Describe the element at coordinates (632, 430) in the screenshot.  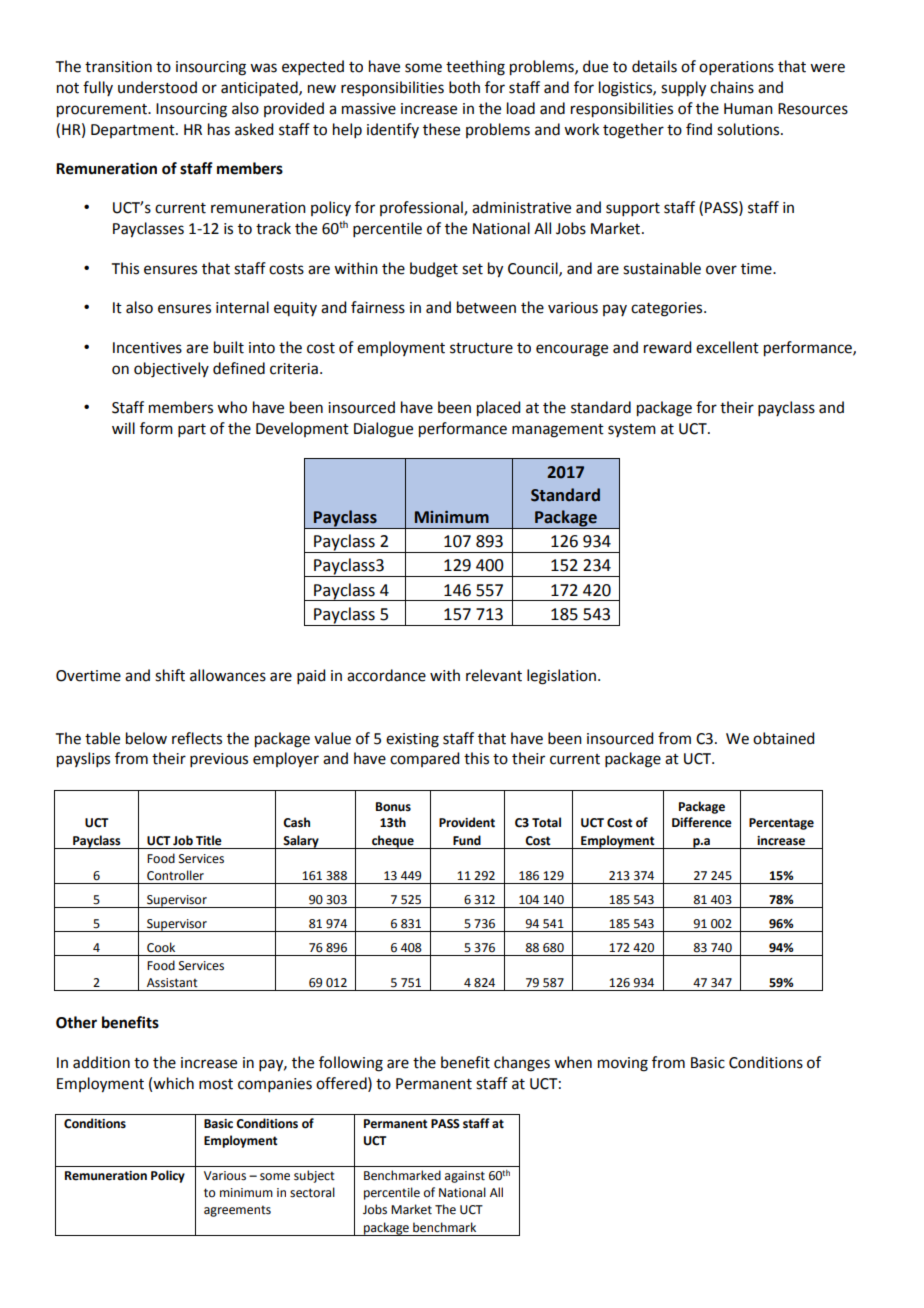
I see `system` at that location.
